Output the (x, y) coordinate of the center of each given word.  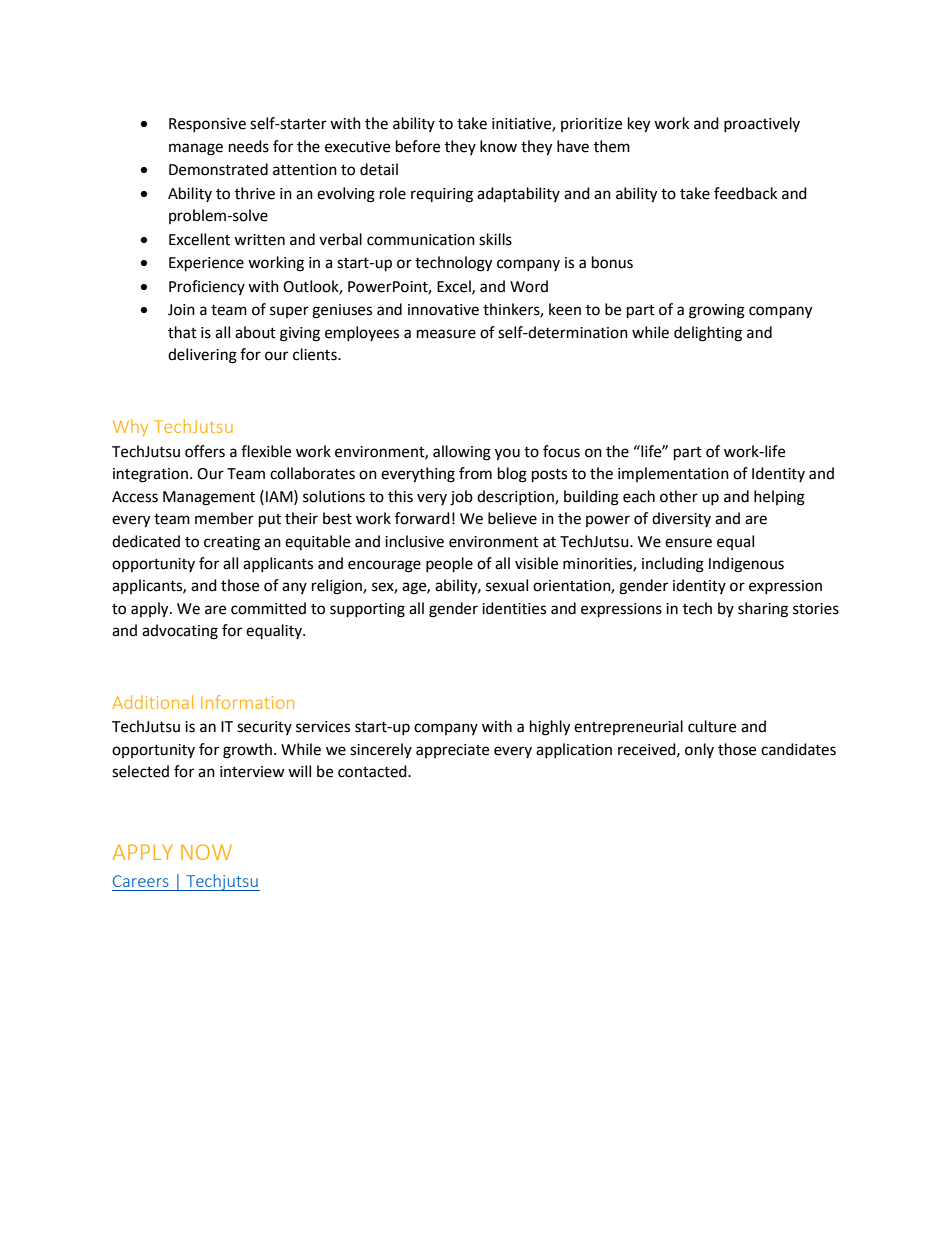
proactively (762, 124)
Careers (141, 881)
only (699, 750)
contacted (373, 771)
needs (249, 146)
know (498, 146)
